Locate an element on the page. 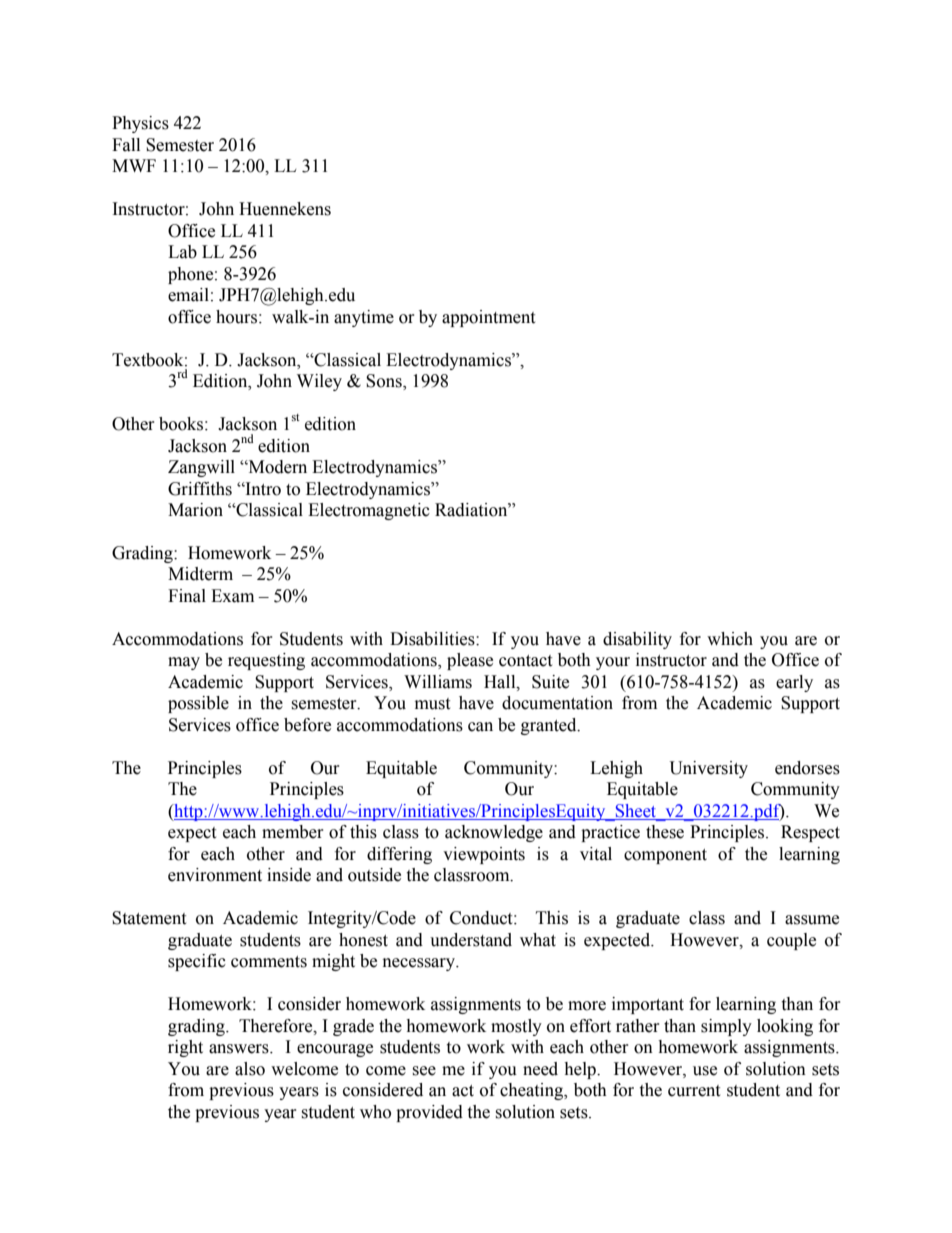 The image size is (952, 1233). appointment is located at coordinates (488, 318).
